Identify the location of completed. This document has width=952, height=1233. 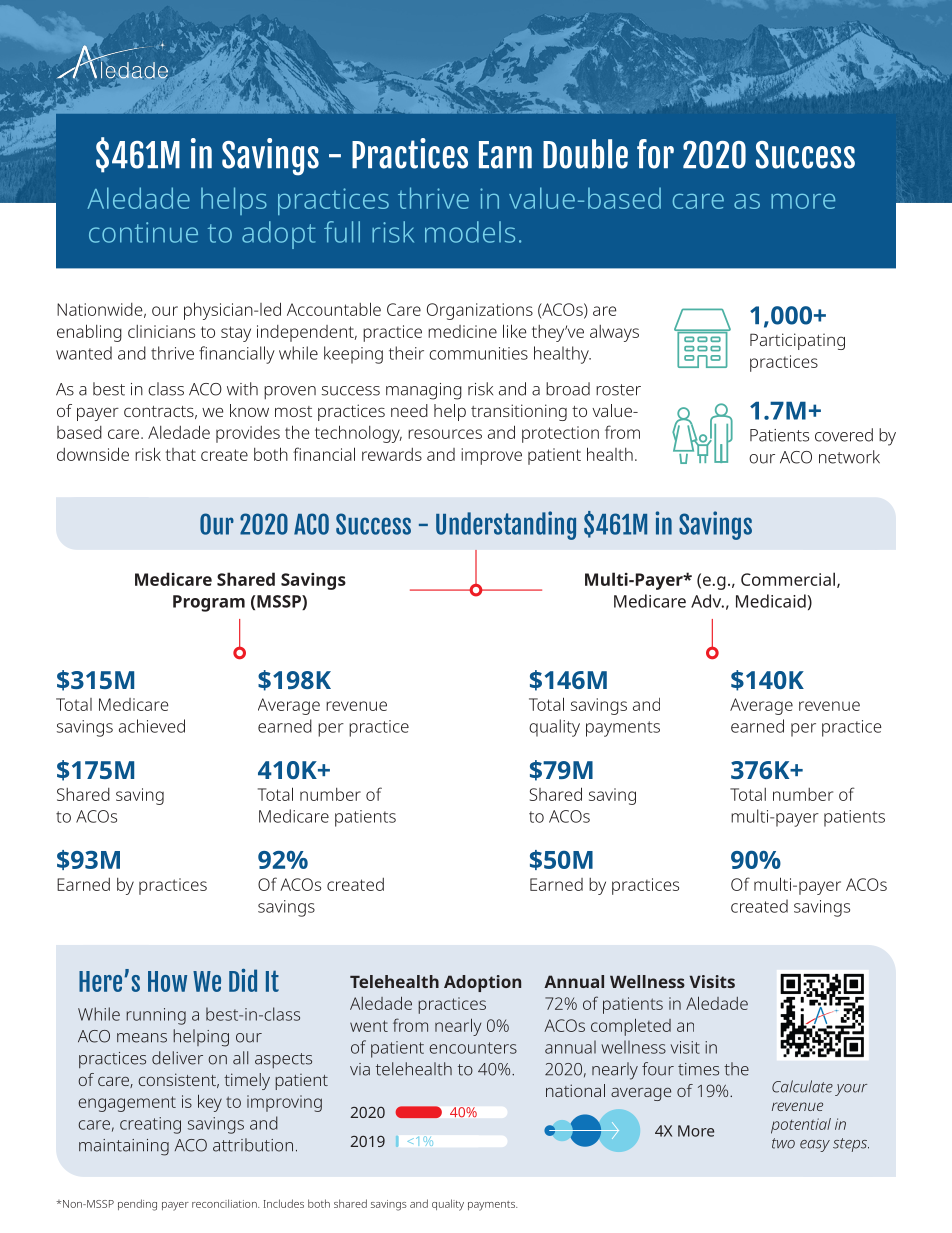
(631, 1027).
